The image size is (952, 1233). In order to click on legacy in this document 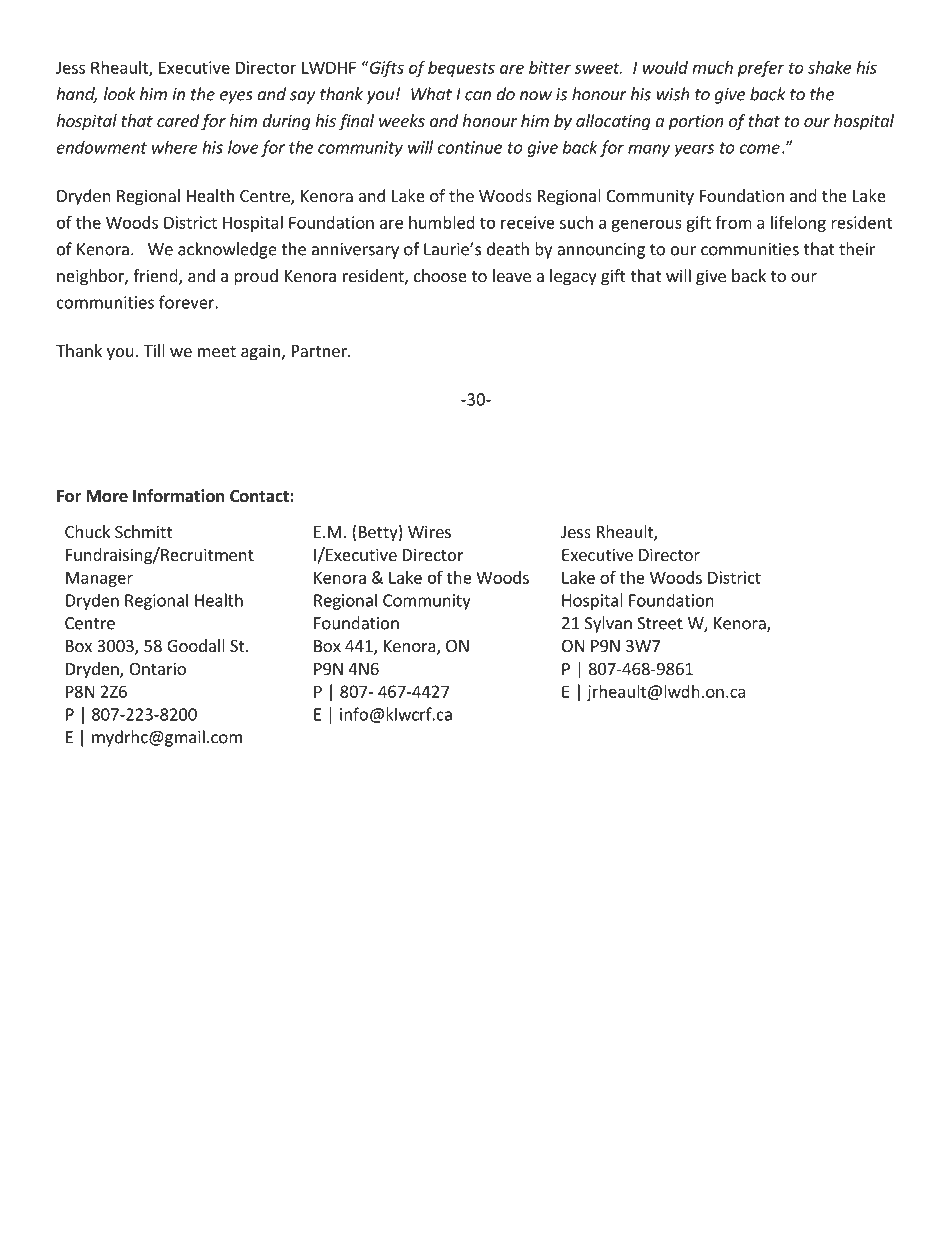, I will do `click(573, 277)`.
